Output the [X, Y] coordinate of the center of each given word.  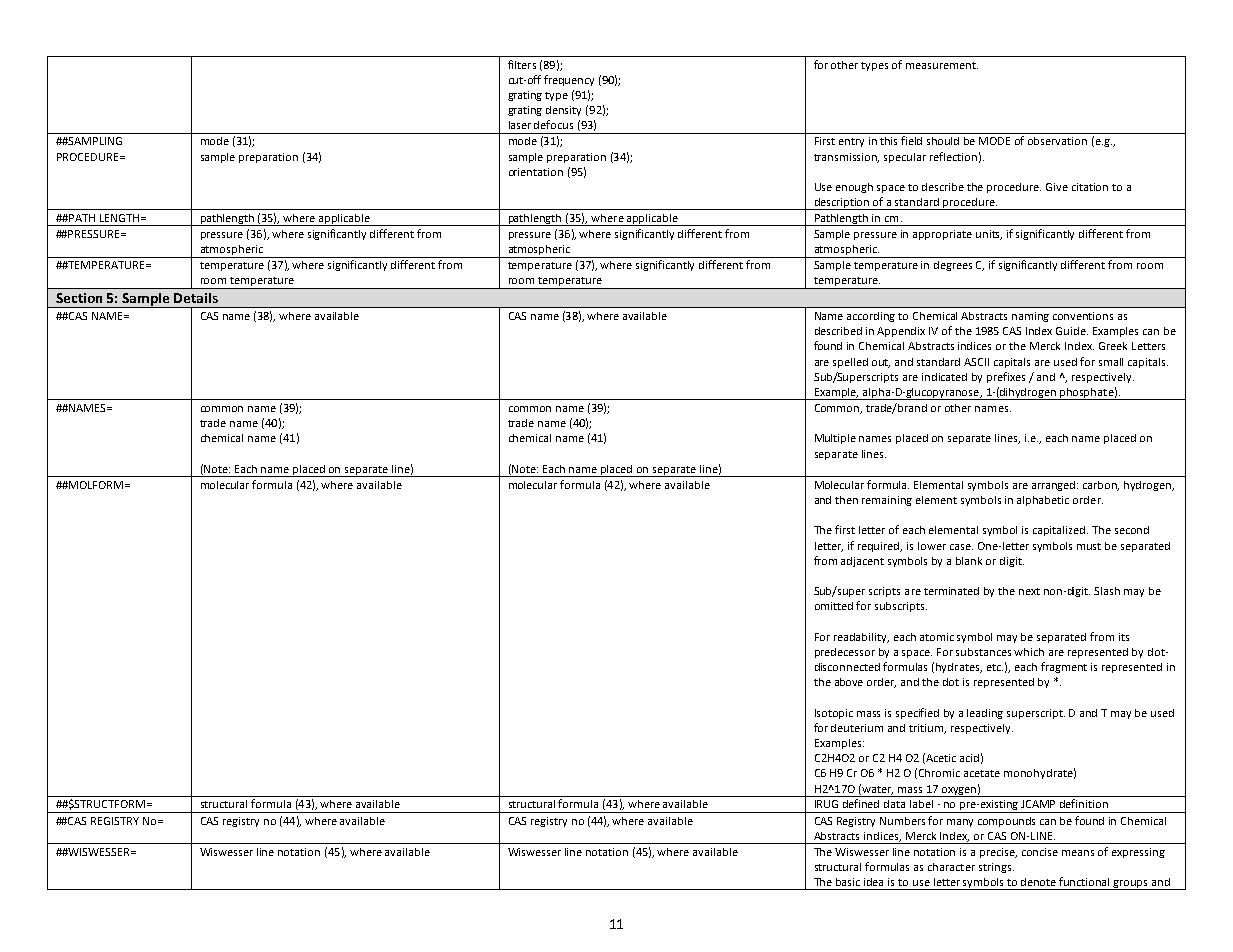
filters [522, 64]
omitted [834, 606]
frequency [569, 80]
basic [848, 882]
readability [861, 638]
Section [79, 298]
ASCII [976, 362]
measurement [942, 65]
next [1029, 591]
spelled [850, 363]
